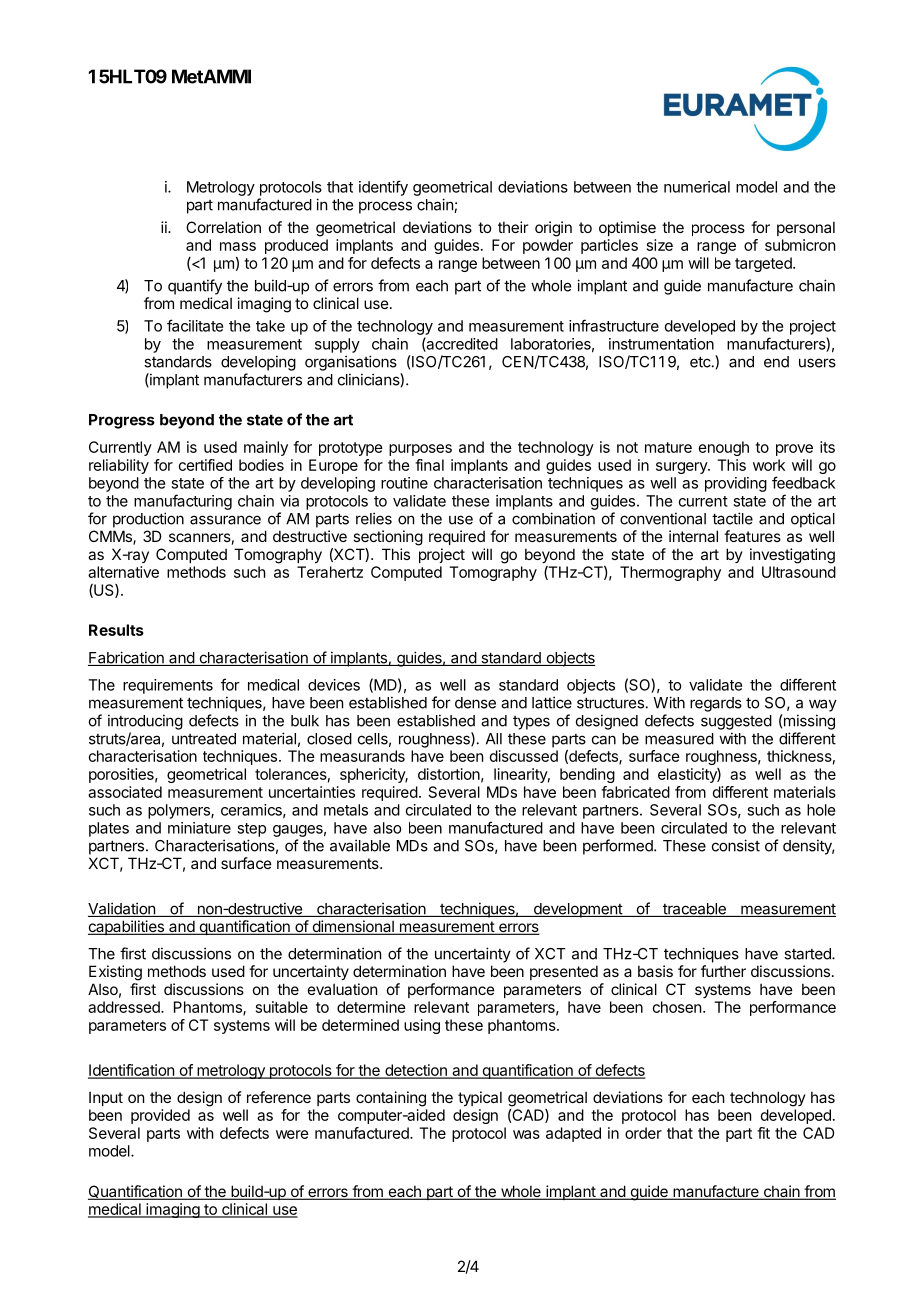 The width and height of the screenshot is (924, 1308). Describe the element at coordinates (524, 756) in the screenshot. I see `discussed` at that location.
